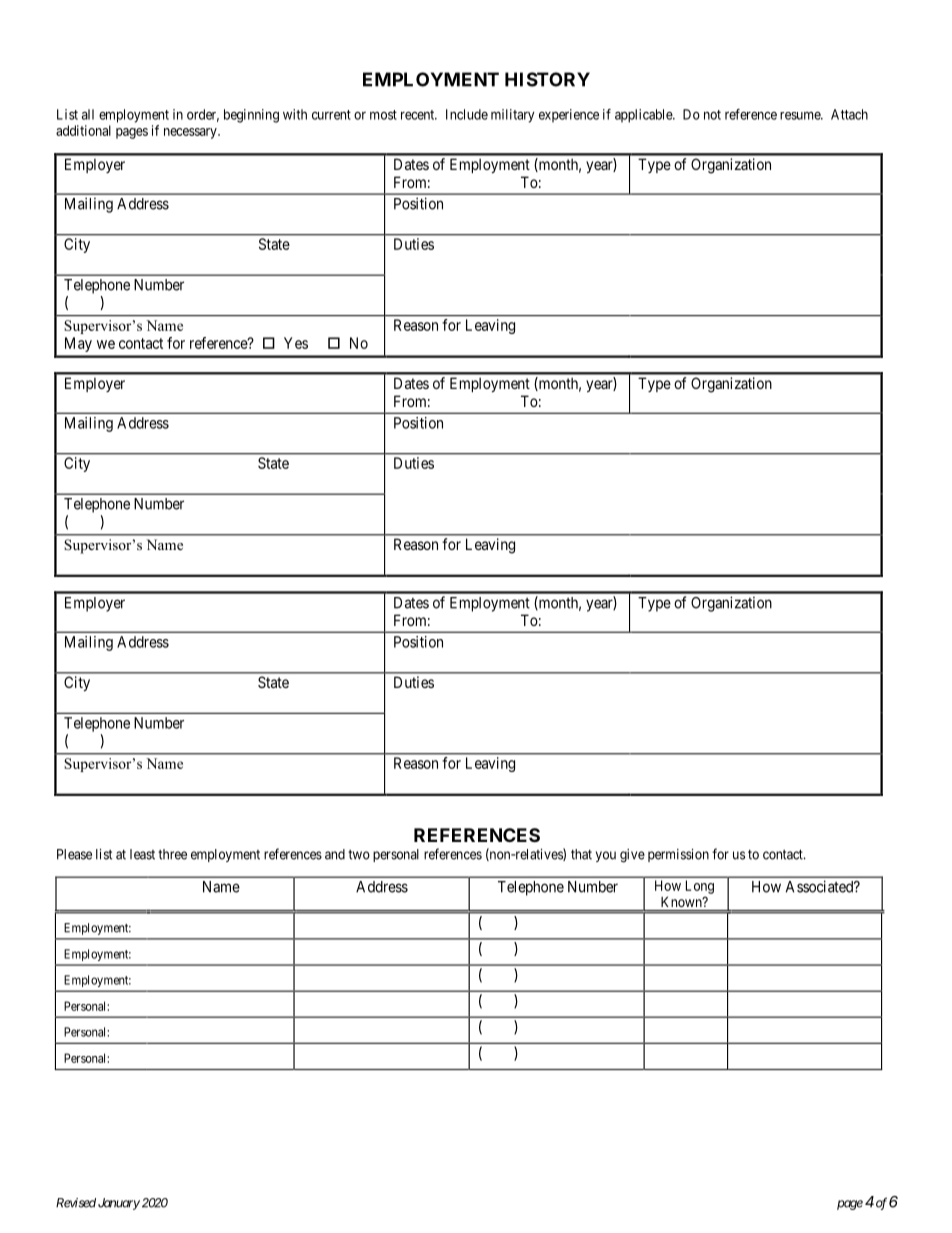  What do you see at coordinates (467, 114) in the page?
I see `Include` at bounding box center [467, 114].
